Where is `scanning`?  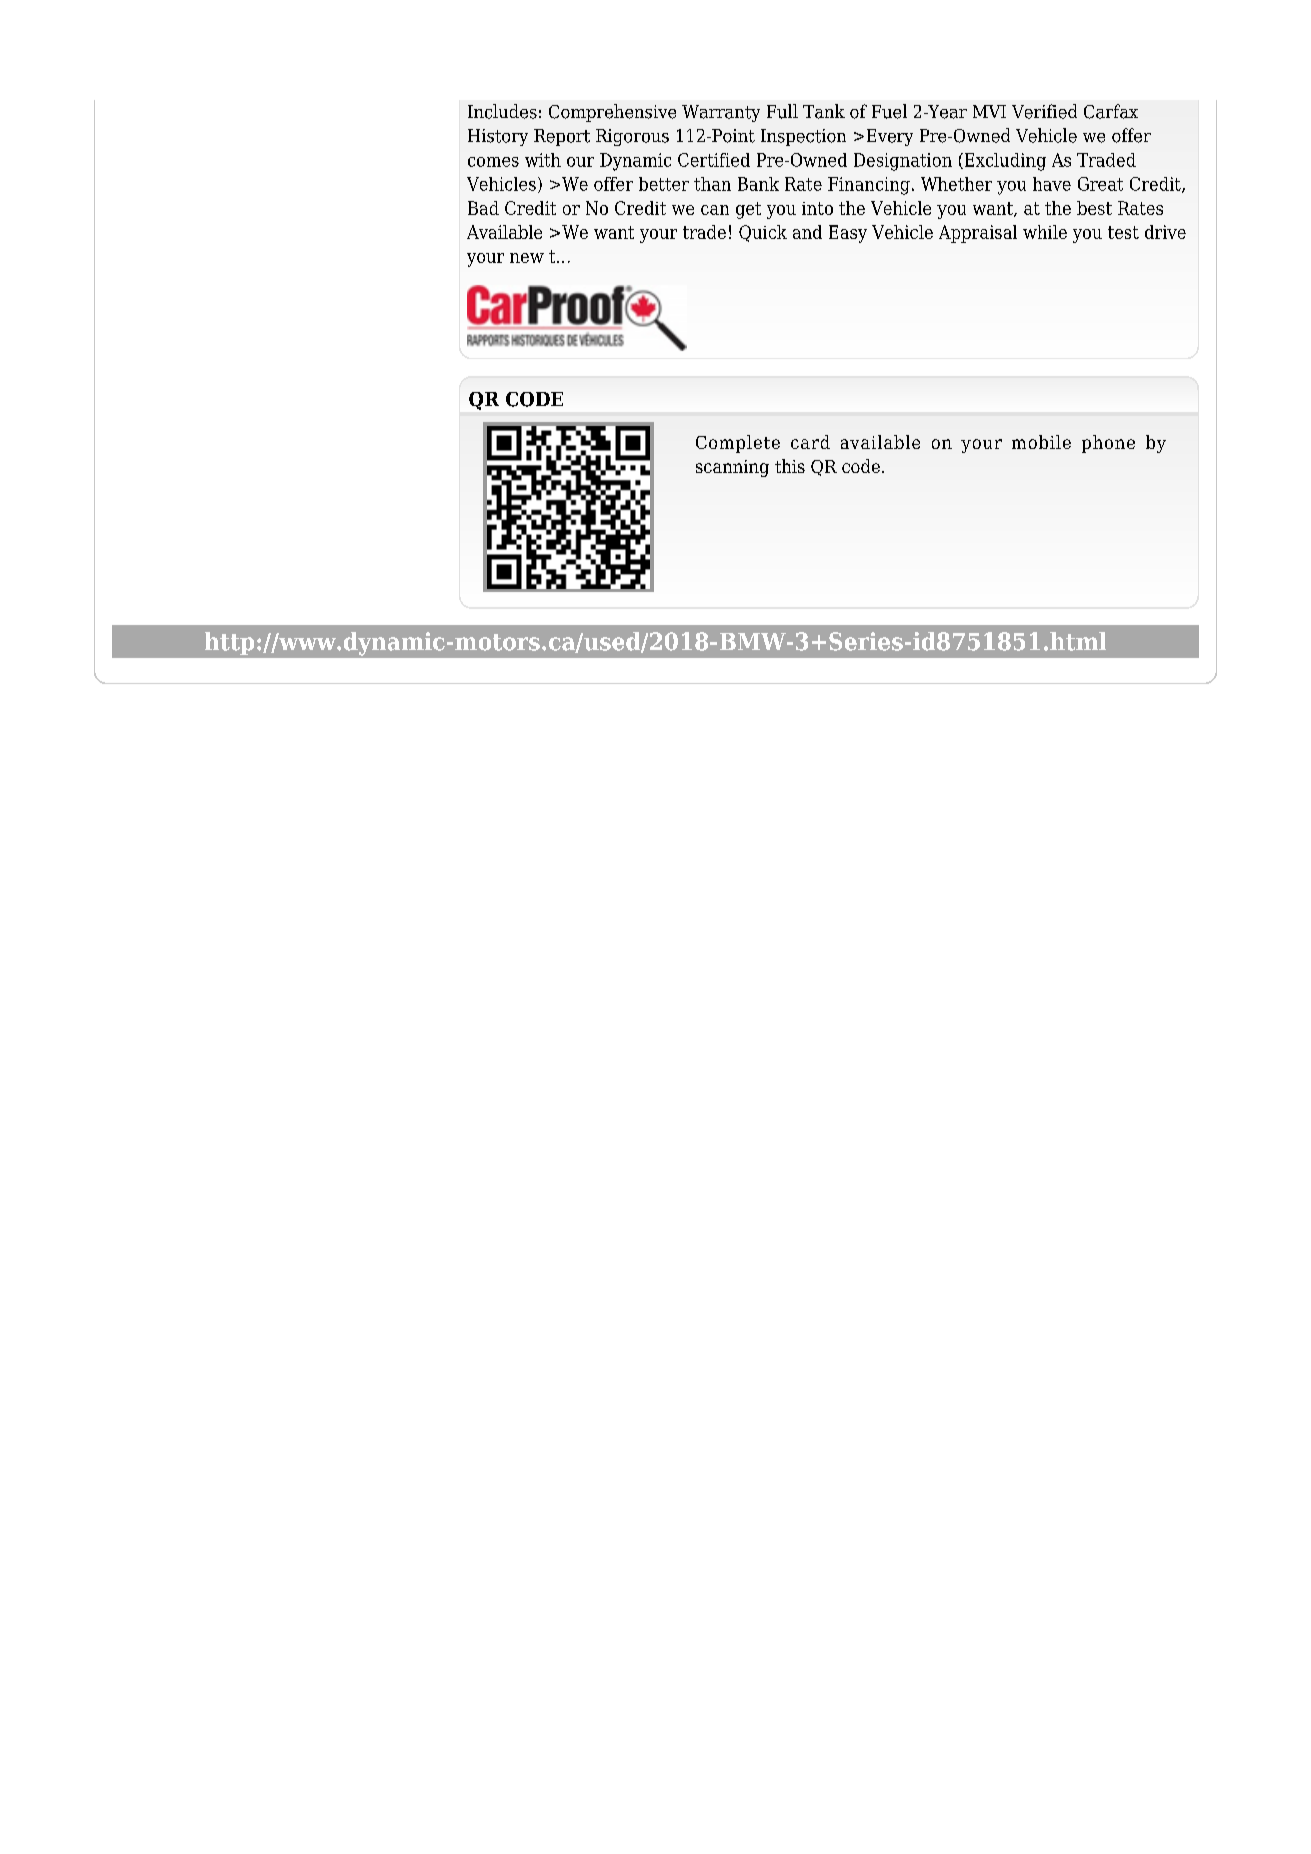
scanning is located at coordinates (732, 468).
